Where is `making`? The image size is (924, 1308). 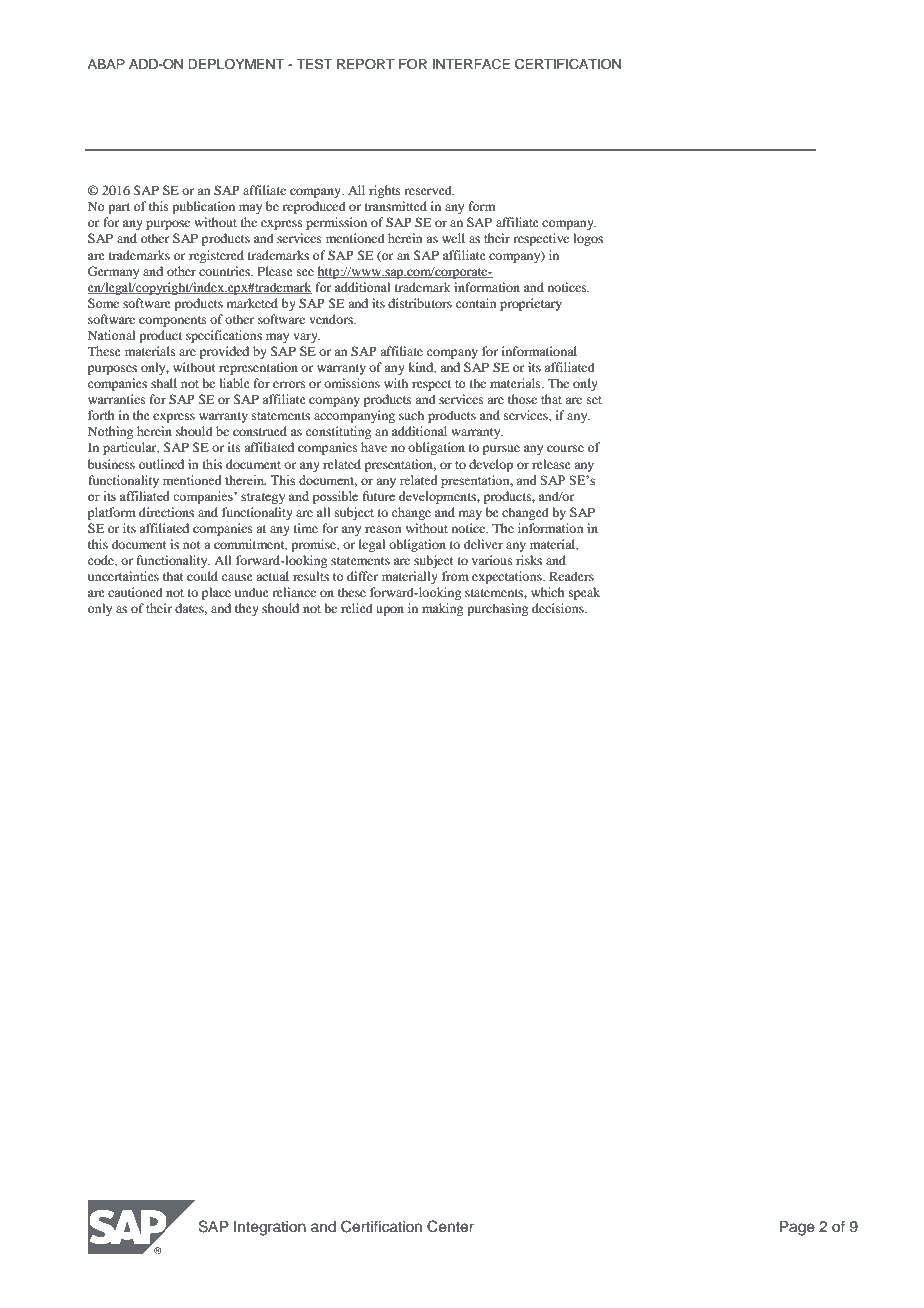 making is located at coordinates (442, 609).
